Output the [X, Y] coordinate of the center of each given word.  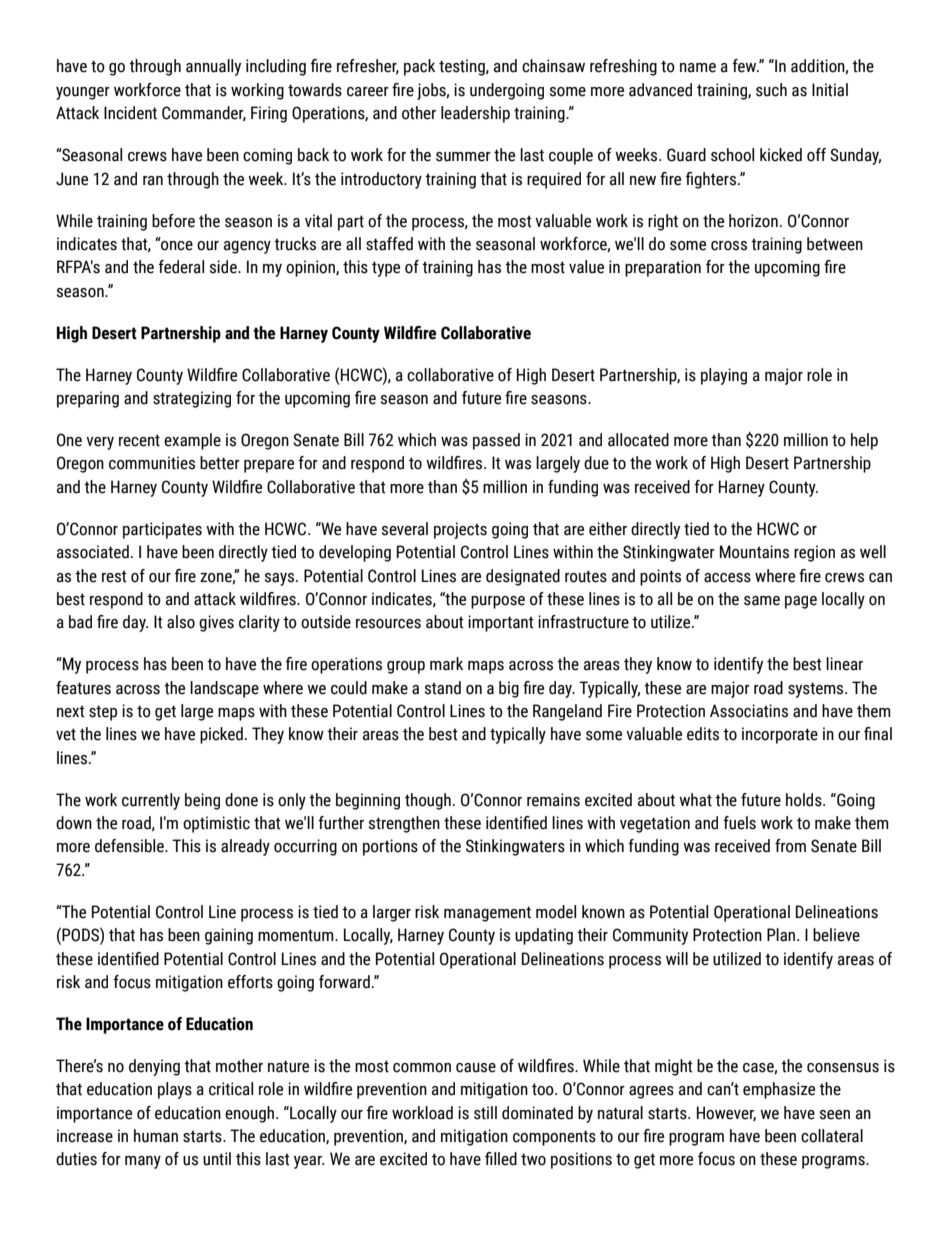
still [485, 1113]
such [771, 90]
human [156, 1136]
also [181, 622]
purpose [498, 602]
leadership [475, 114]
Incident [130, 113]
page [801, 602]
